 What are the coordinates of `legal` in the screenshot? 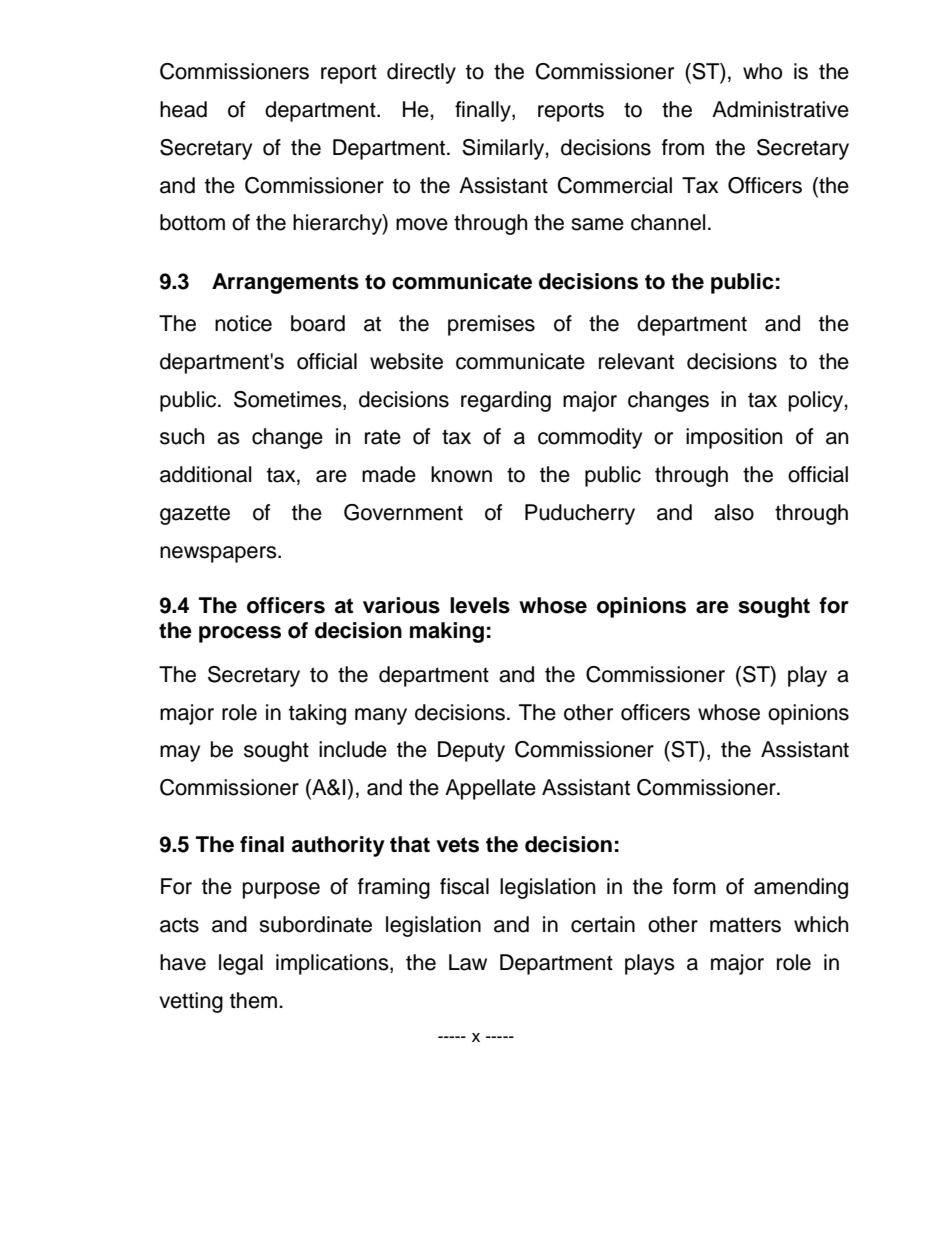 It's located at (241, 964).
